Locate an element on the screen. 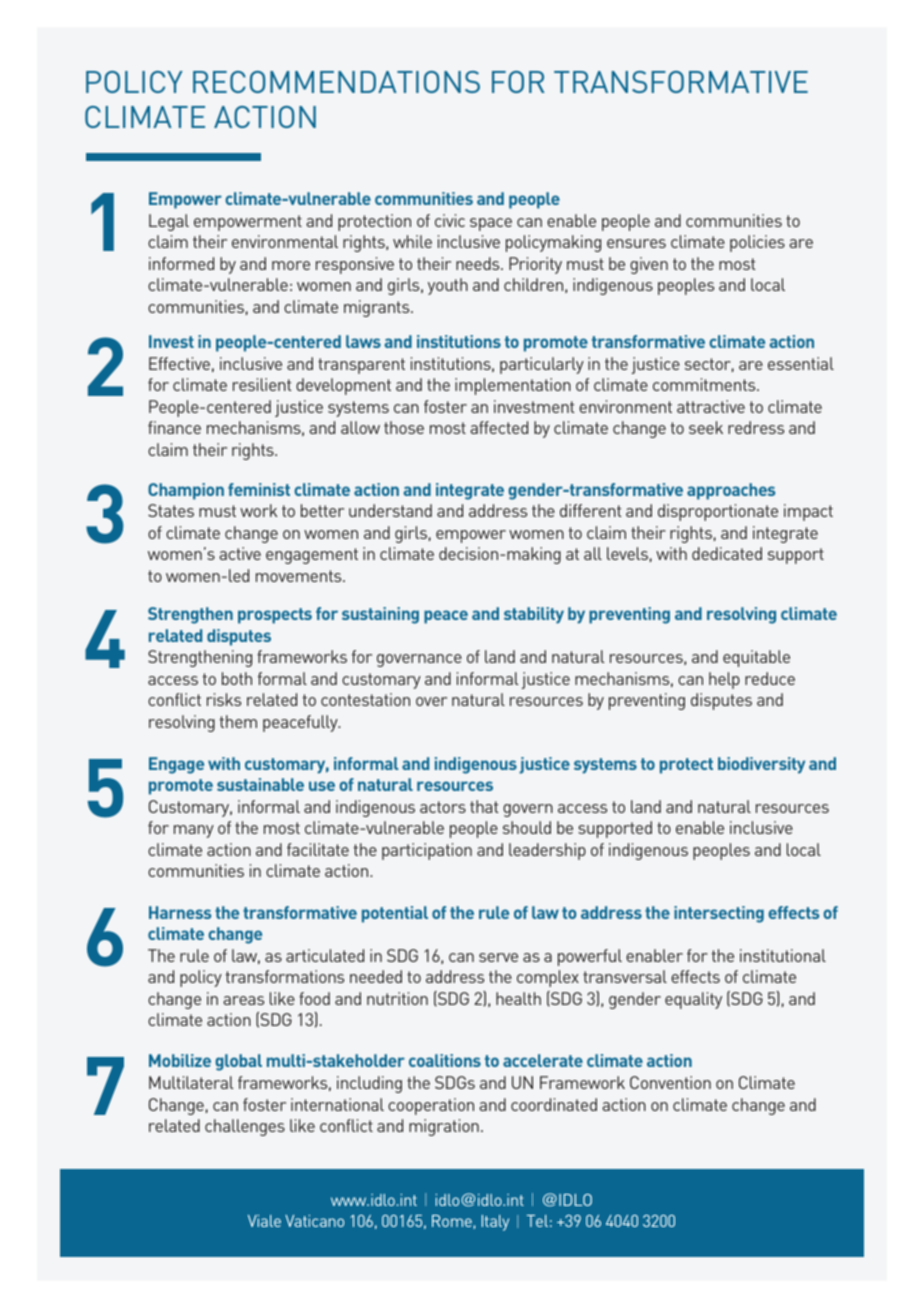 Image resolution: width=924 pixels, height=1308 pixels. equitable is located at coordinates (756, 658).
